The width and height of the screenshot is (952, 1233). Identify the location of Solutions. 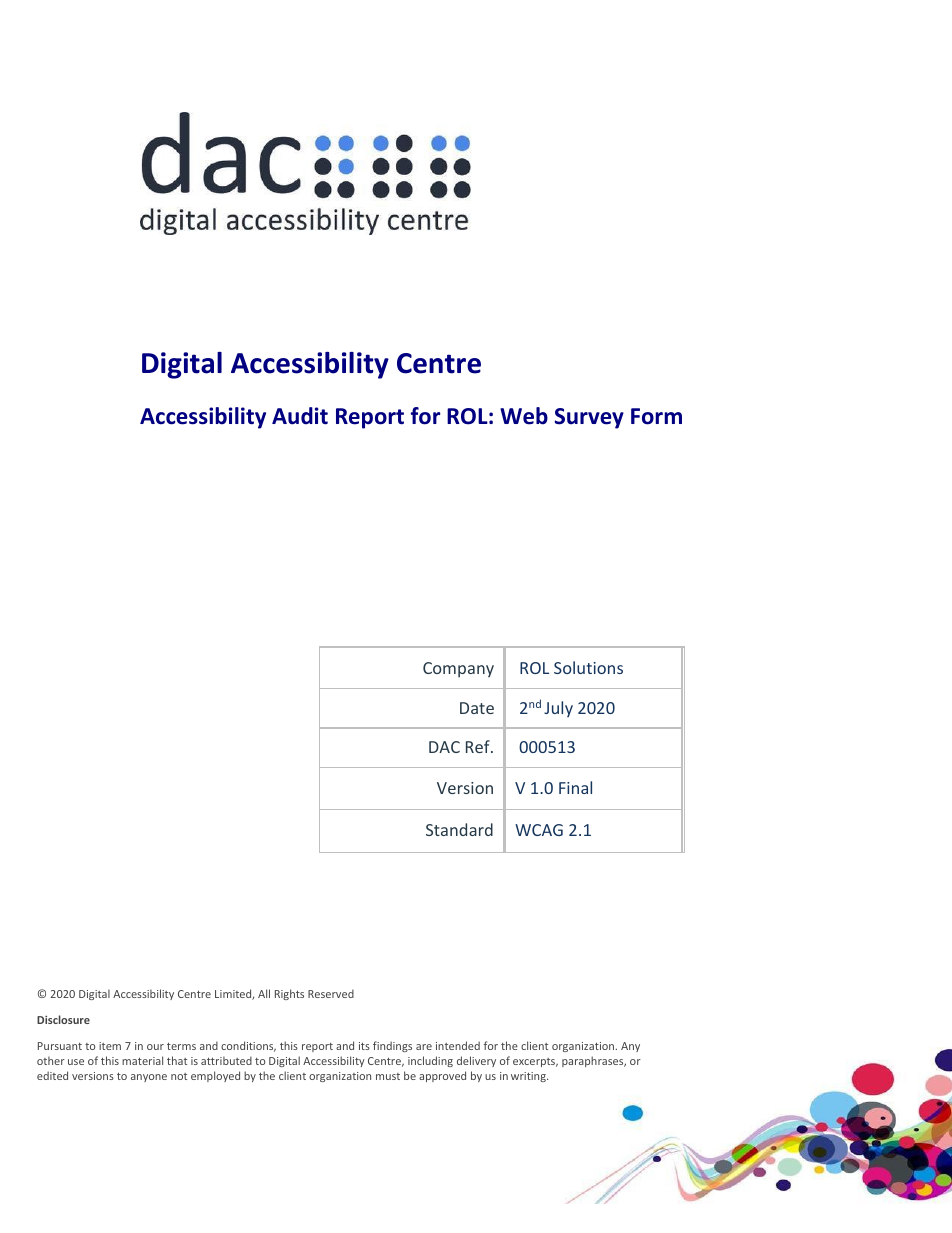
(588, 667).
